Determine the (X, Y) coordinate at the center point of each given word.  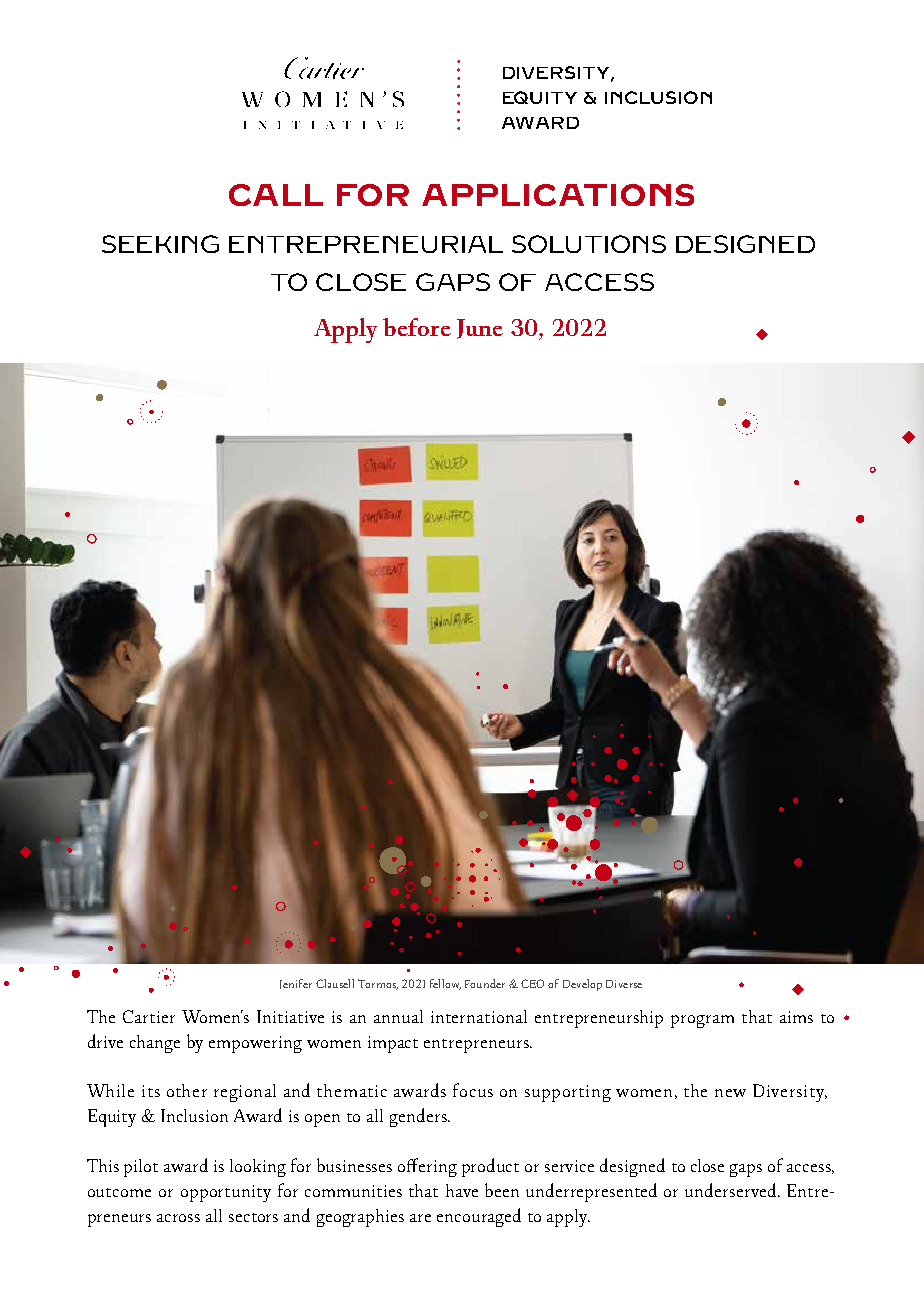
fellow (445, 984)
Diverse (624, 984)
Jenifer (296, 984)
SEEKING (160, 244)
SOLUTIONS (589, 244)
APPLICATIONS (558, 195)
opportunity (226, 1193)
